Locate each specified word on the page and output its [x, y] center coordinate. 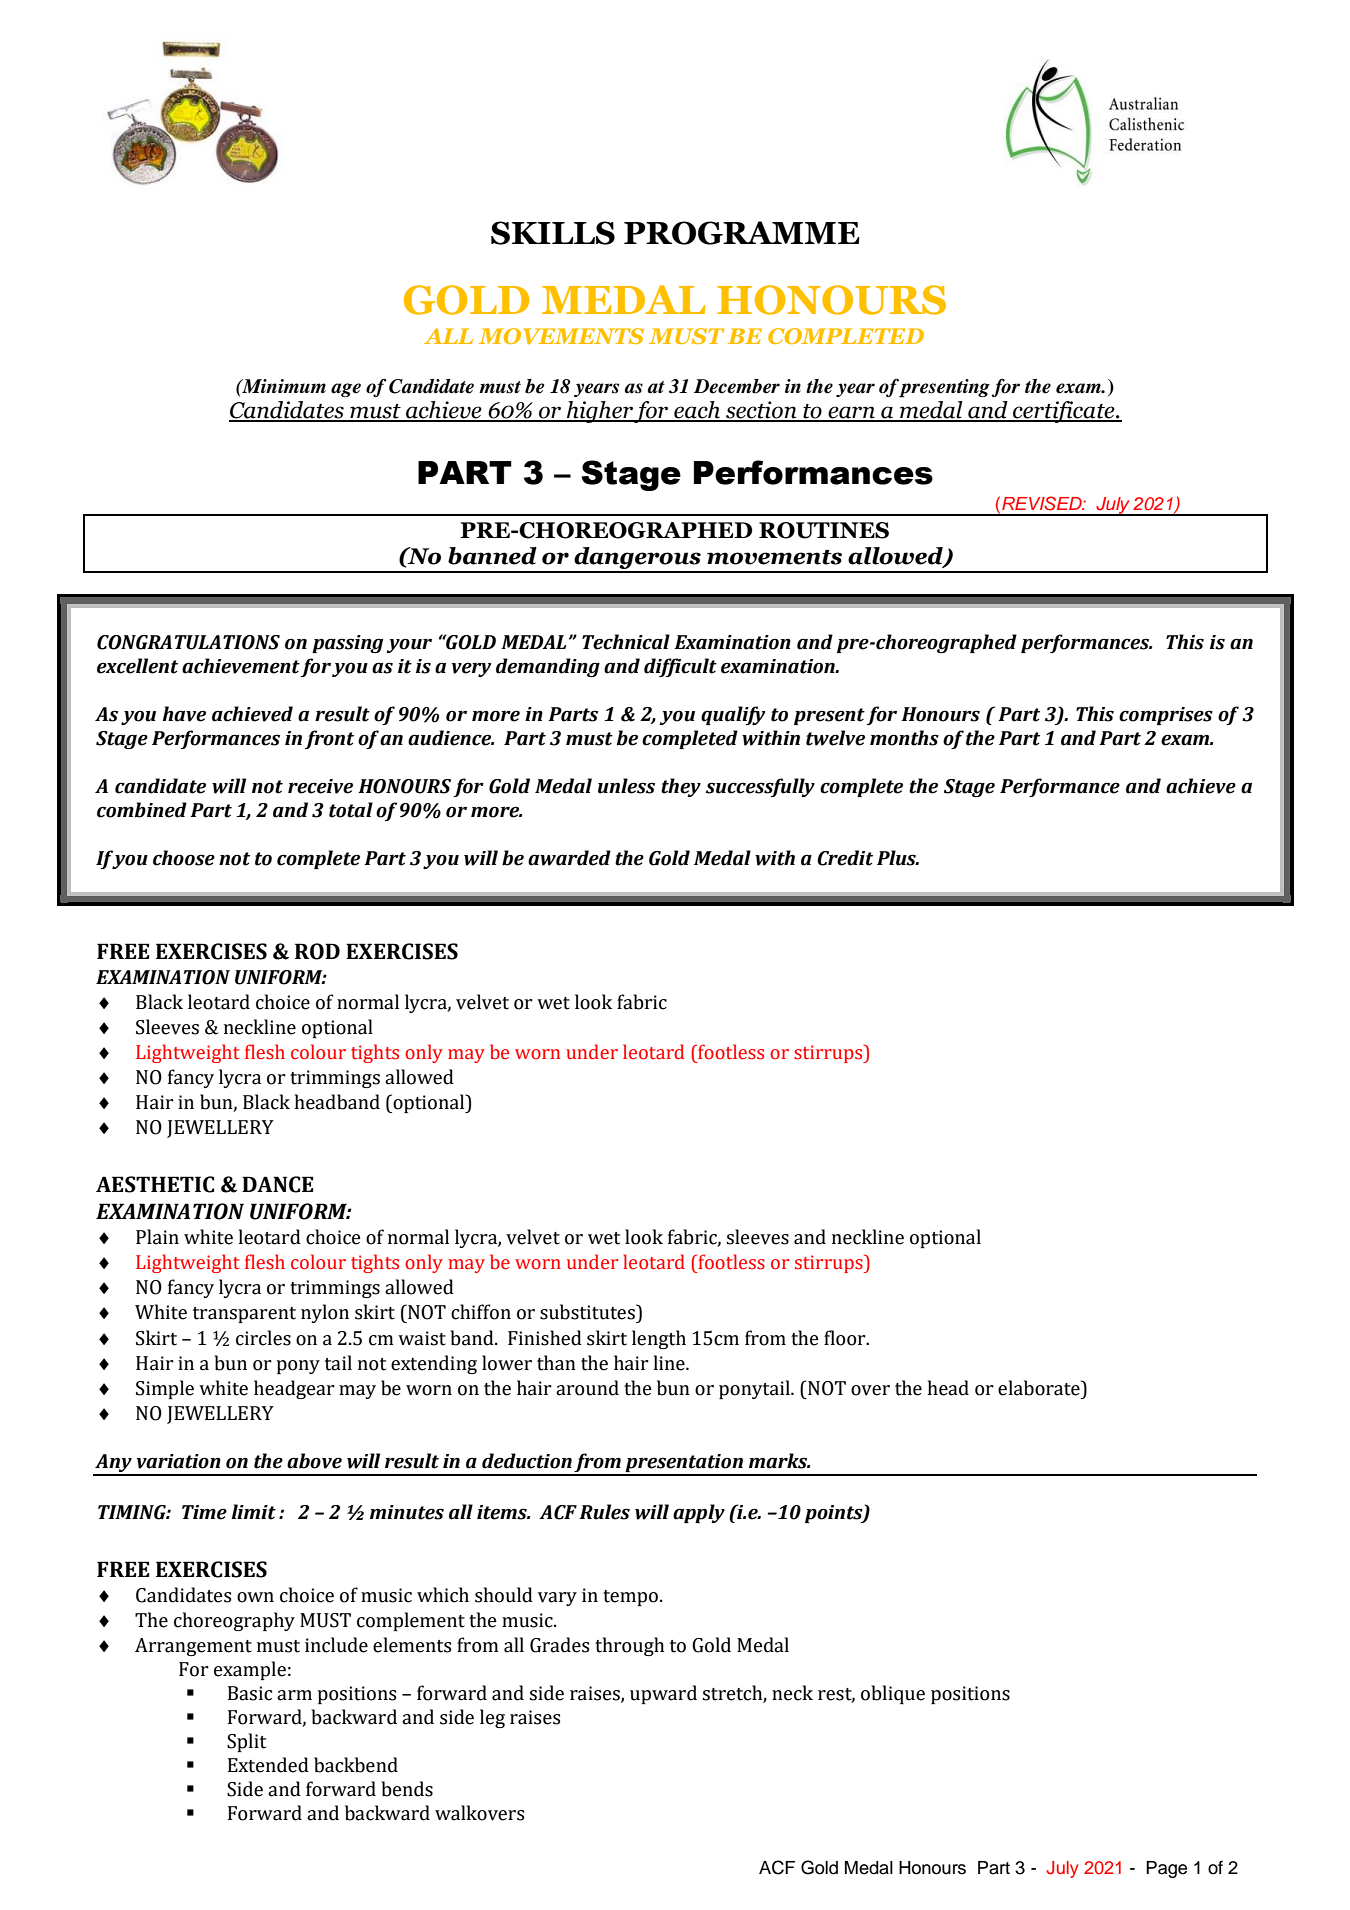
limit [254, 1512]
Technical [626, 642]
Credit [845, 858]
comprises [1166, 716]
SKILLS [553, 233]
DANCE [277, 1184]
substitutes [588, 1312]
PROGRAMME [742, 233]
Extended [268, 1765]
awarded [569, 858]
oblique [893, 1694]
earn [851, 413]
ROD [317, 951]
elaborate [1040, 1388]
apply [699, 1513]
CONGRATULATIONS [188, 642]
